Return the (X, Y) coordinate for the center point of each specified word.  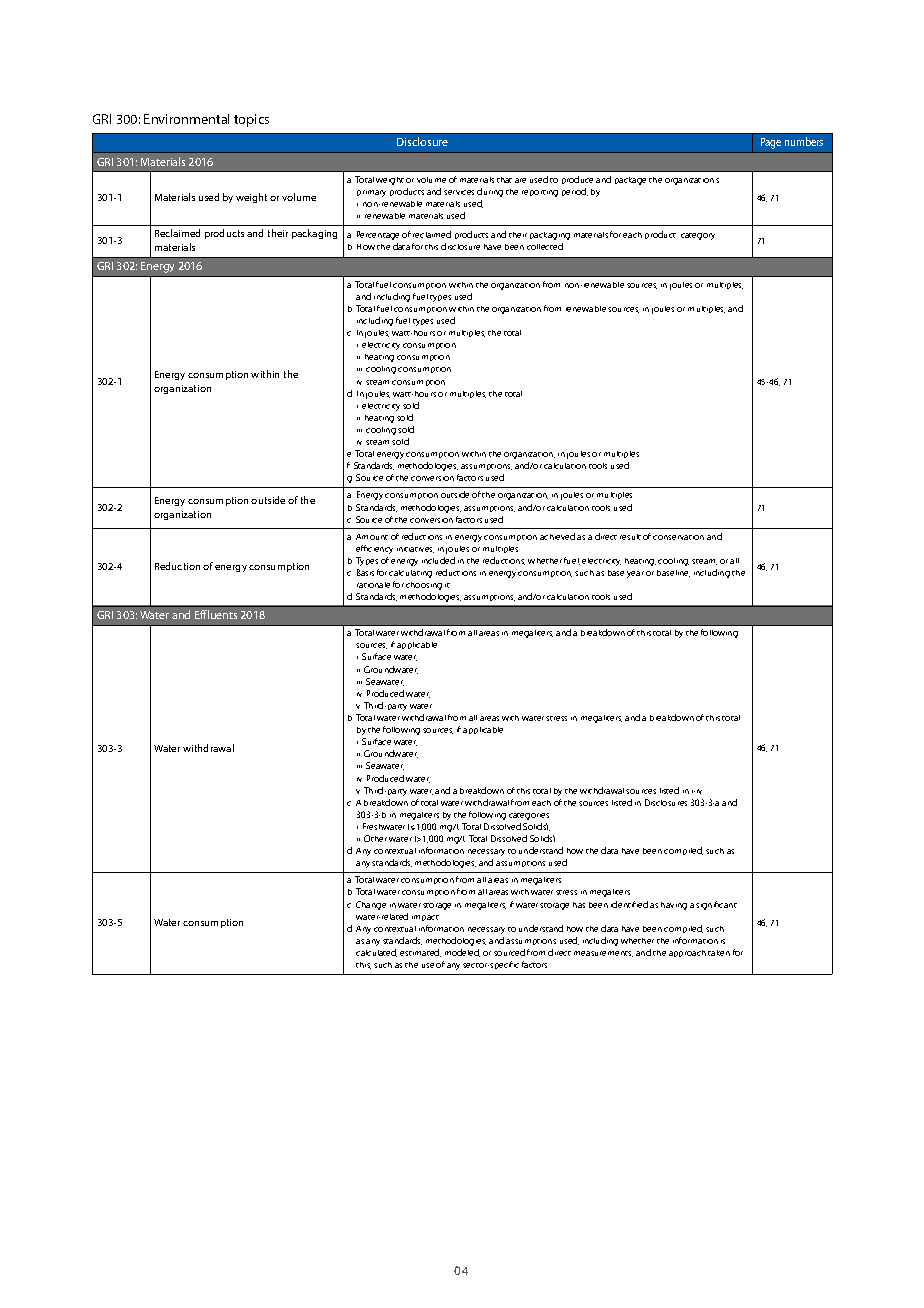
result (630, 537)
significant (716, 905)
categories (529, 816)
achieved (557, 536)
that (504, 180)
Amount (372, 537)
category (698, 236)
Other (375, 838)
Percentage (378, 235)
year (635, 574)
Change (371, 905)
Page (771, 143)
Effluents (216, 614)
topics (251, 120)
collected (545, 246)
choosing (424, 586)
